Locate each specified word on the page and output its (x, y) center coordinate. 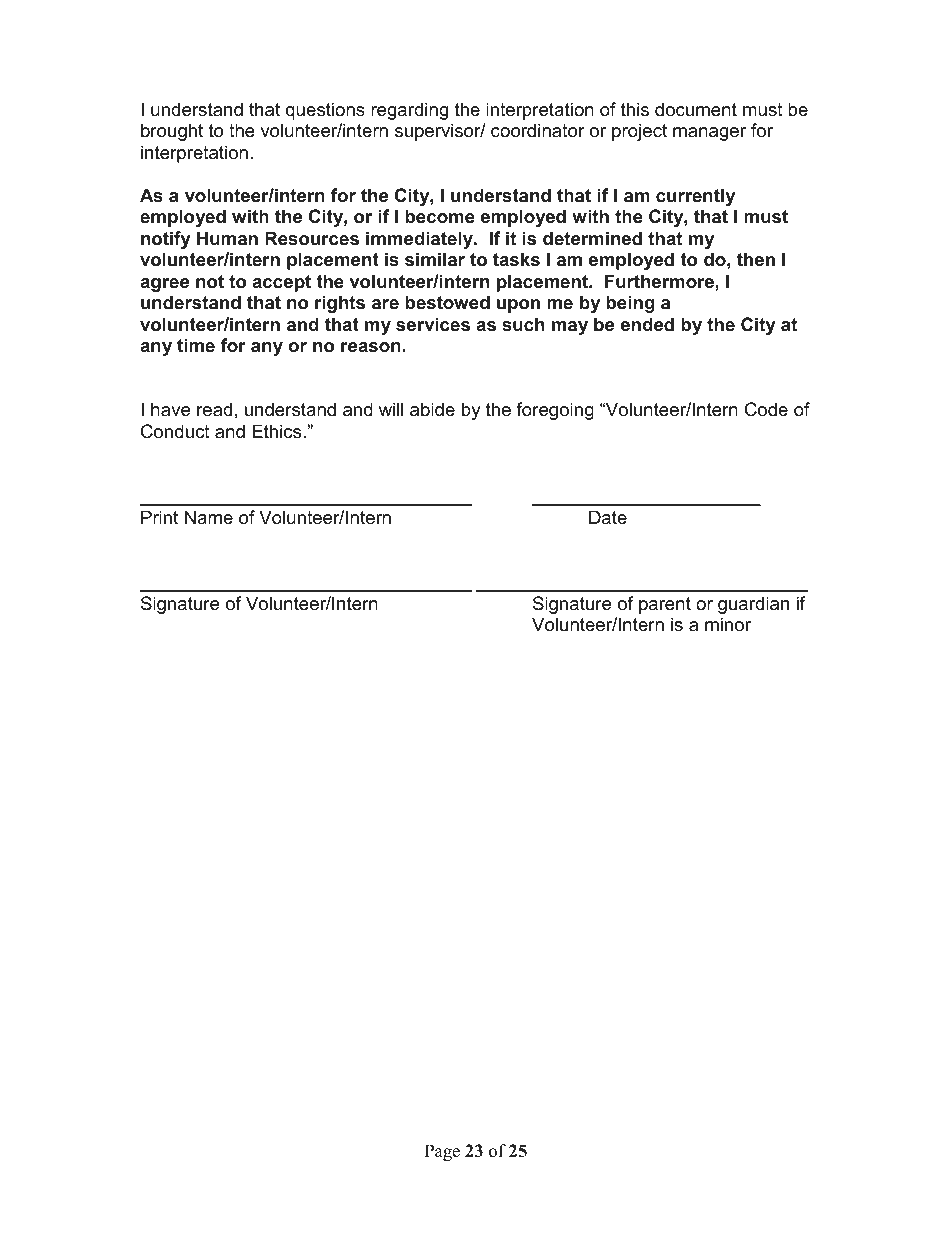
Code (766, 409)
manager (709, 134)
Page (442, 1152)
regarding (409, 111)
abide (432, 409)
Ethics (278, 431)
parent (665, 605)
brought (172, 132)
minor (728, 624)
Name (209, 517)
